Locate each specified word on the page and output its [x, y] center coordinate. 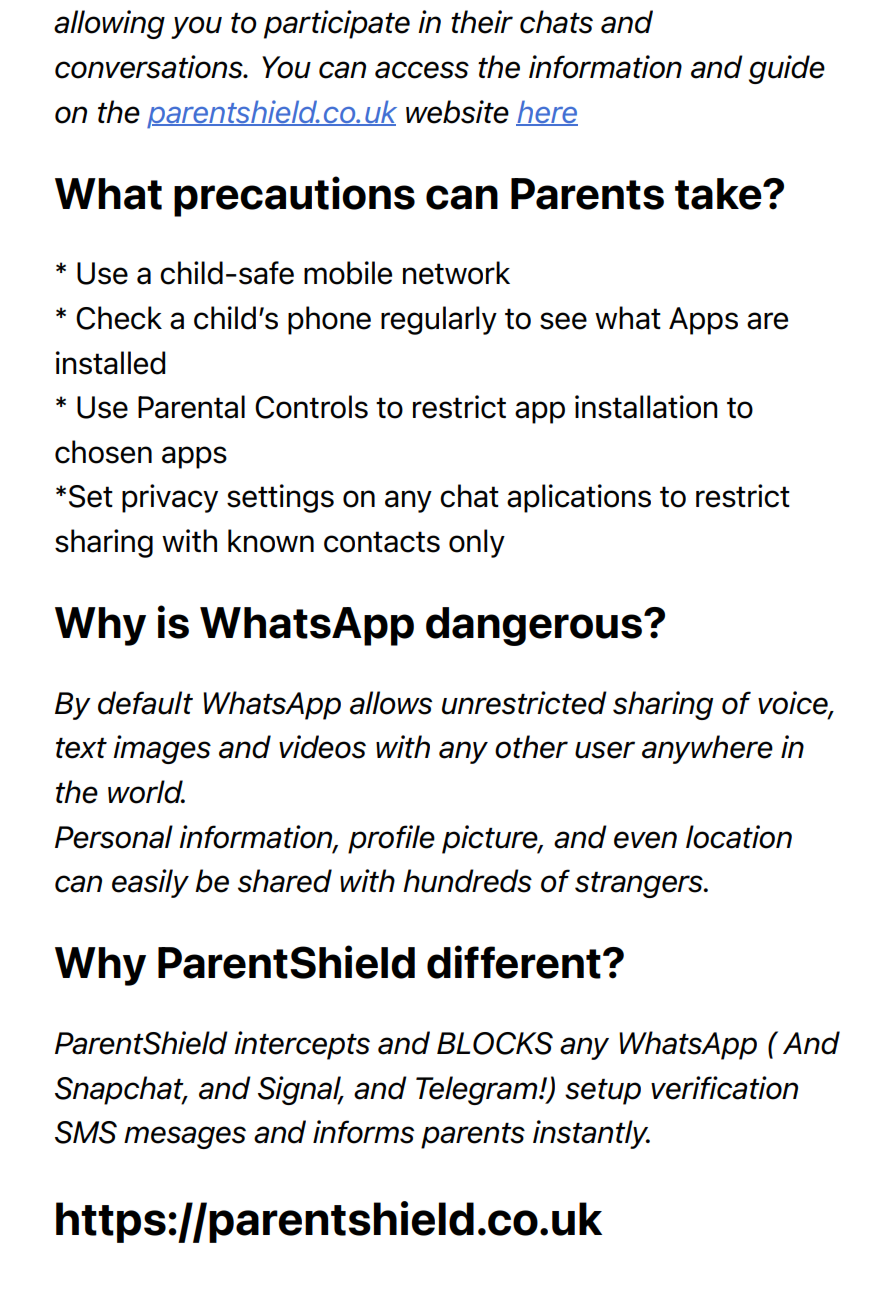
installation [646, 407]
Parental [191, 407]
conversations [150, 67]
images [162, 749]
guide [787, 69]
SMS [86, 1132]
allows [391, 703]
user [605, 750]
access [422, 70]
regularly [439, 320]
